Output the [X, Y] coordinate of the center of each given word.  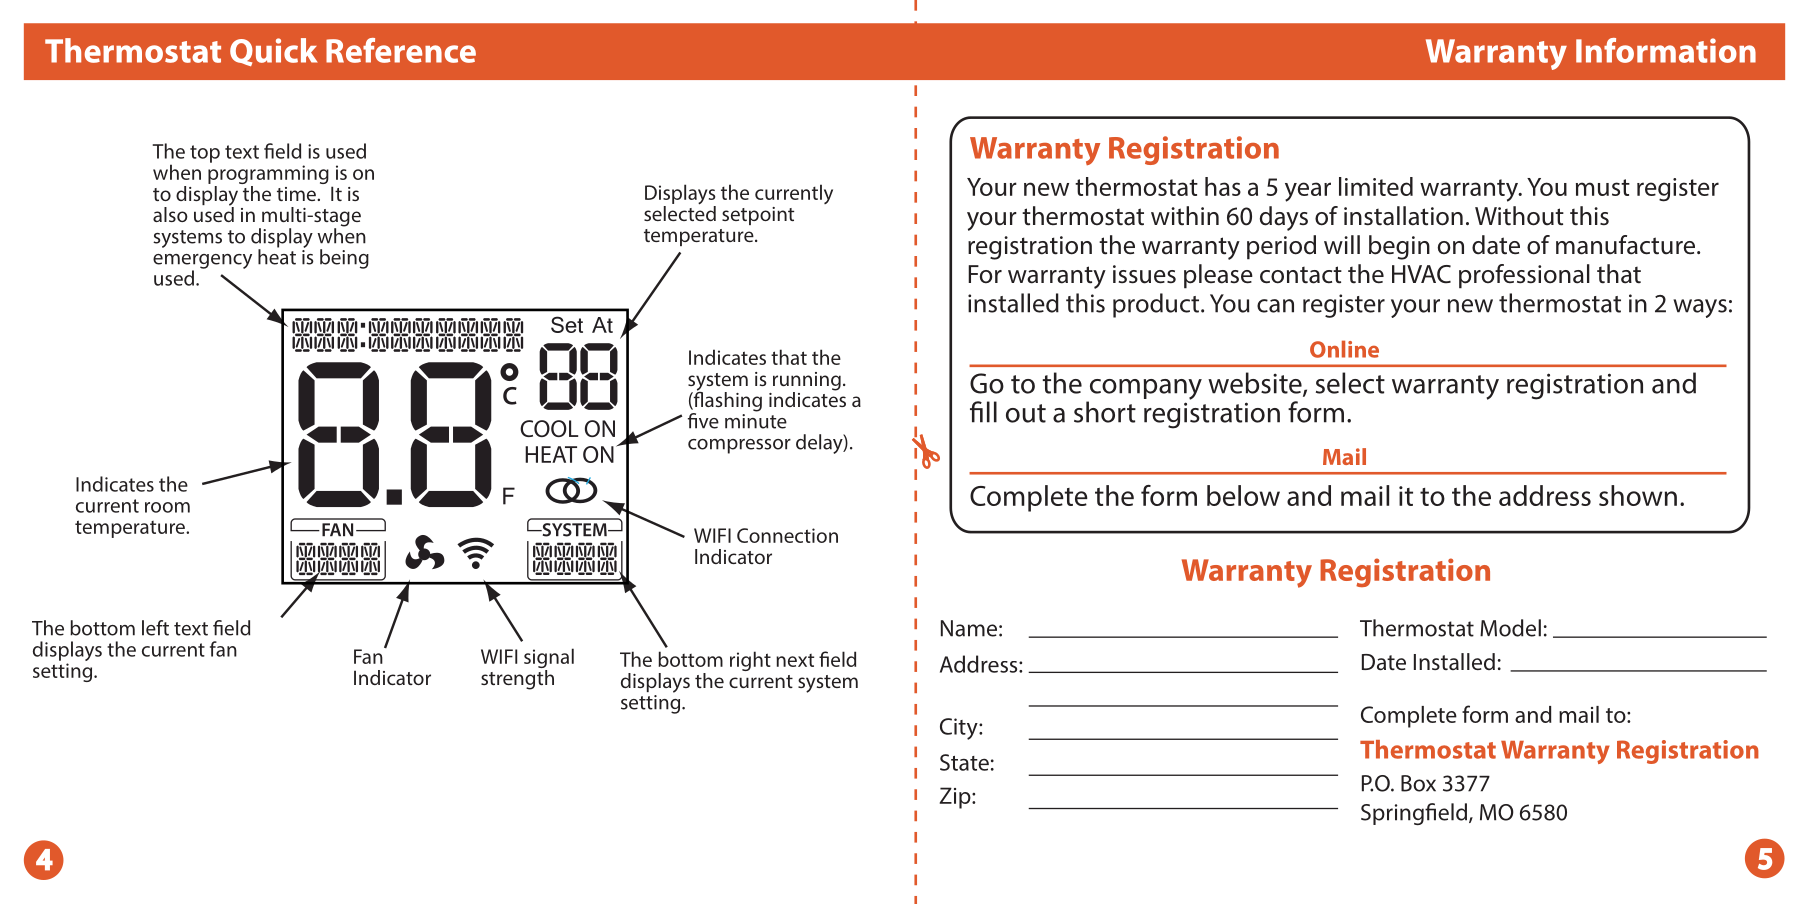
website [1256, 384]
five [703, 421]
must [1603, 187]
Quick [273, 52]
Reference [401, 50]
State [964, 762]
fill [983, 412]
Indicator [392, 677]
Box [1418, 783]
